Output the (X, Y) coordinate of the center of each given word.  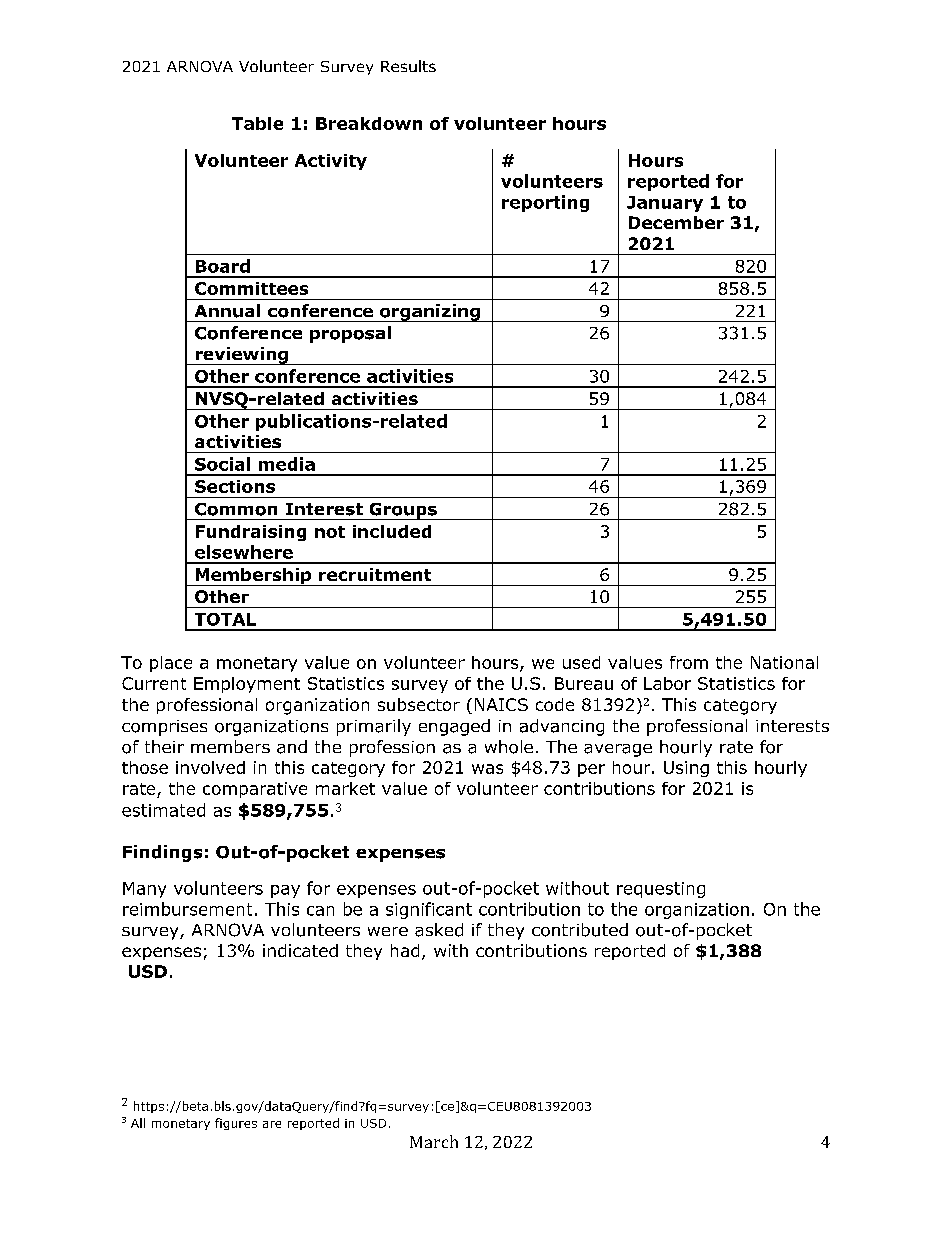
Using (686, 769)
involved (210, 767)
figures (236, 1124)
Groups (403, 511)
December (676, 222)
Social (222, 464)
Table (257, 123)
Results (408, 66)
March (434, 1141)
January (665, 204)
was (487, 769)
